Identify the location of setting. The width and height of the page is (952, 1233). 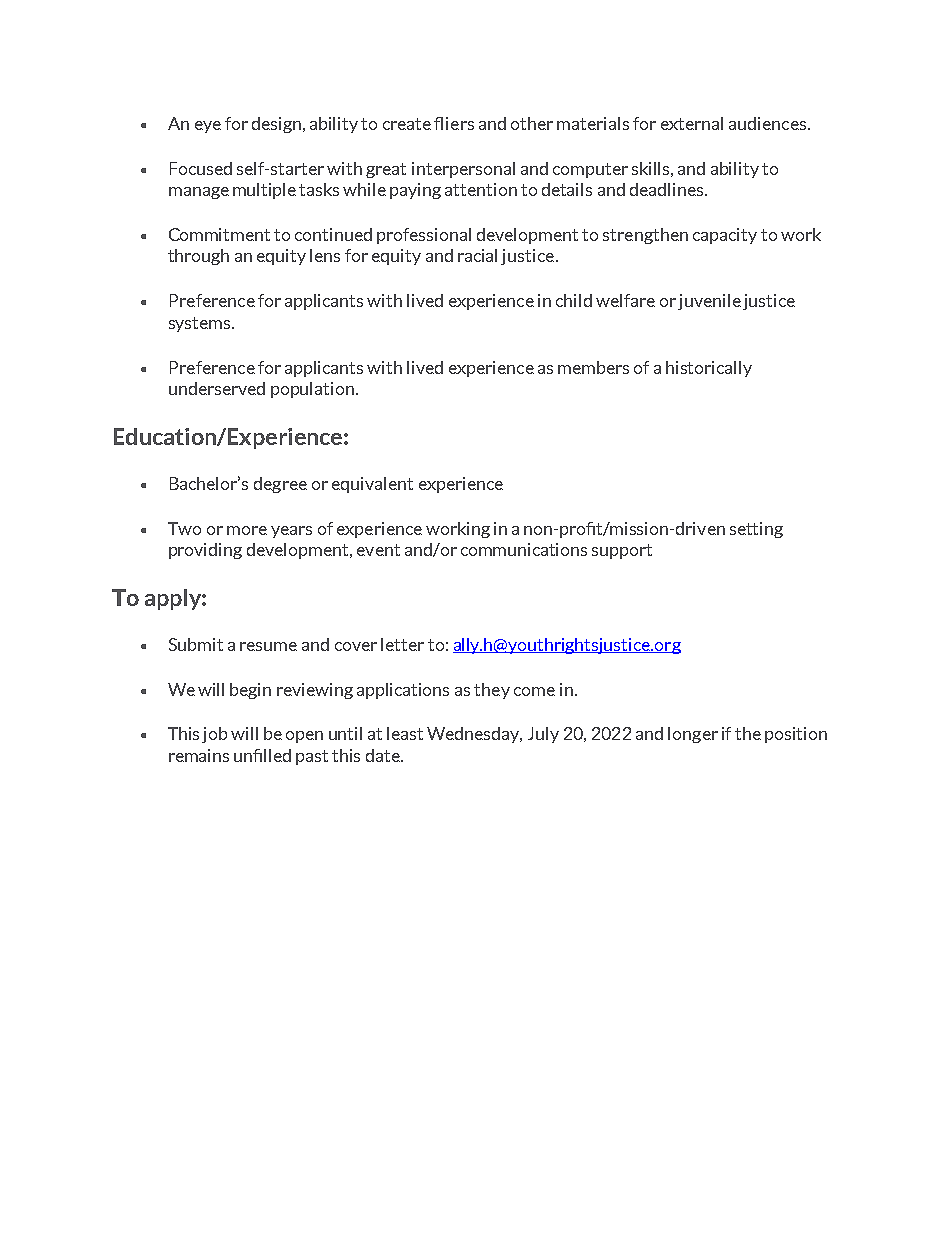
(756, 530).
